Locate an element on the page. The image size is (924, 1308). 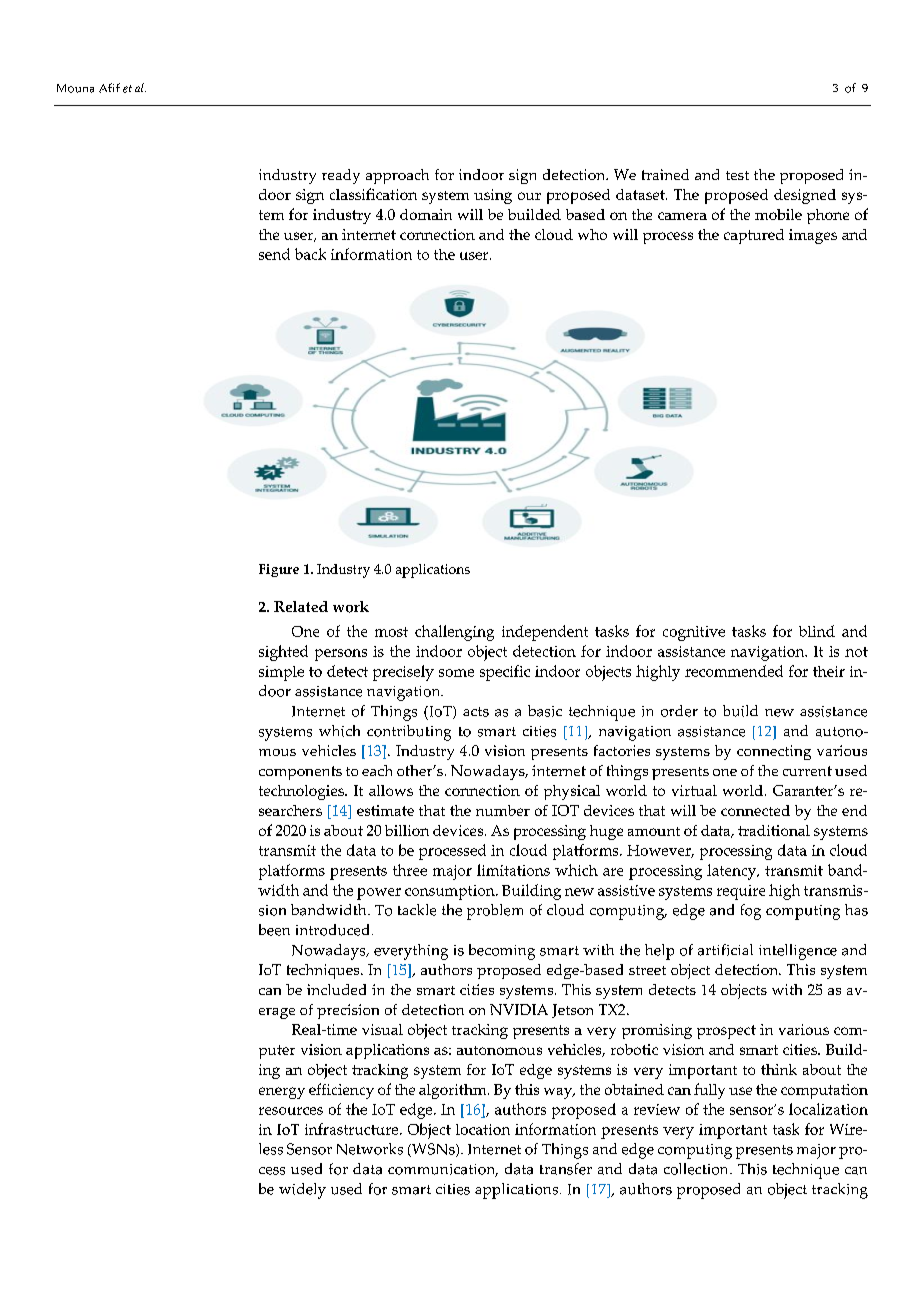
infrastructure is located at coordinates (353, 1129).
